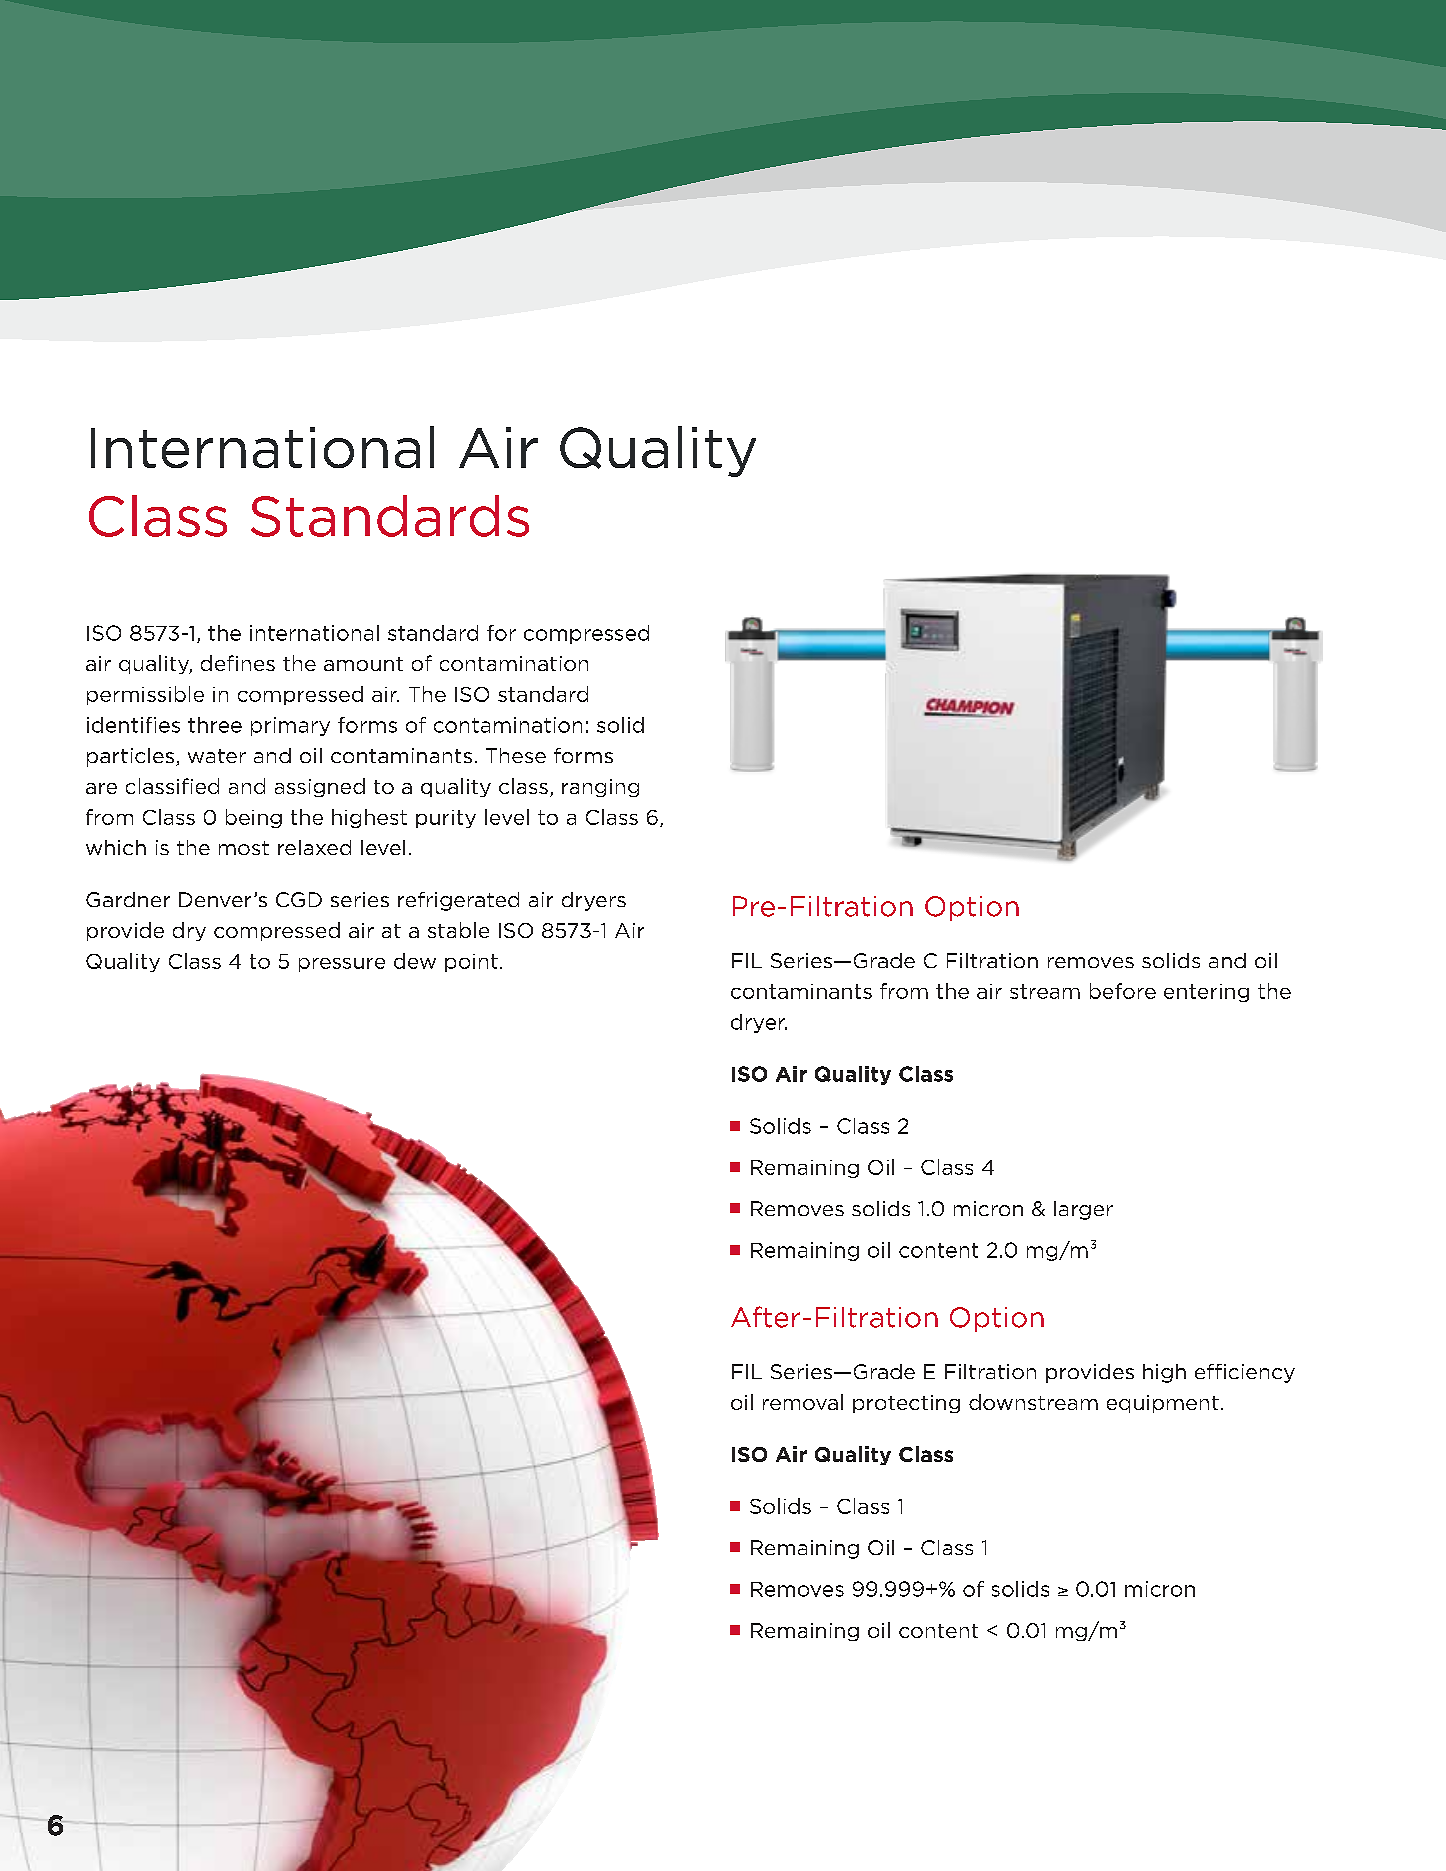  Describe the element at coordinates (238, 663) in the screenshot. I see `defines` at that location.
